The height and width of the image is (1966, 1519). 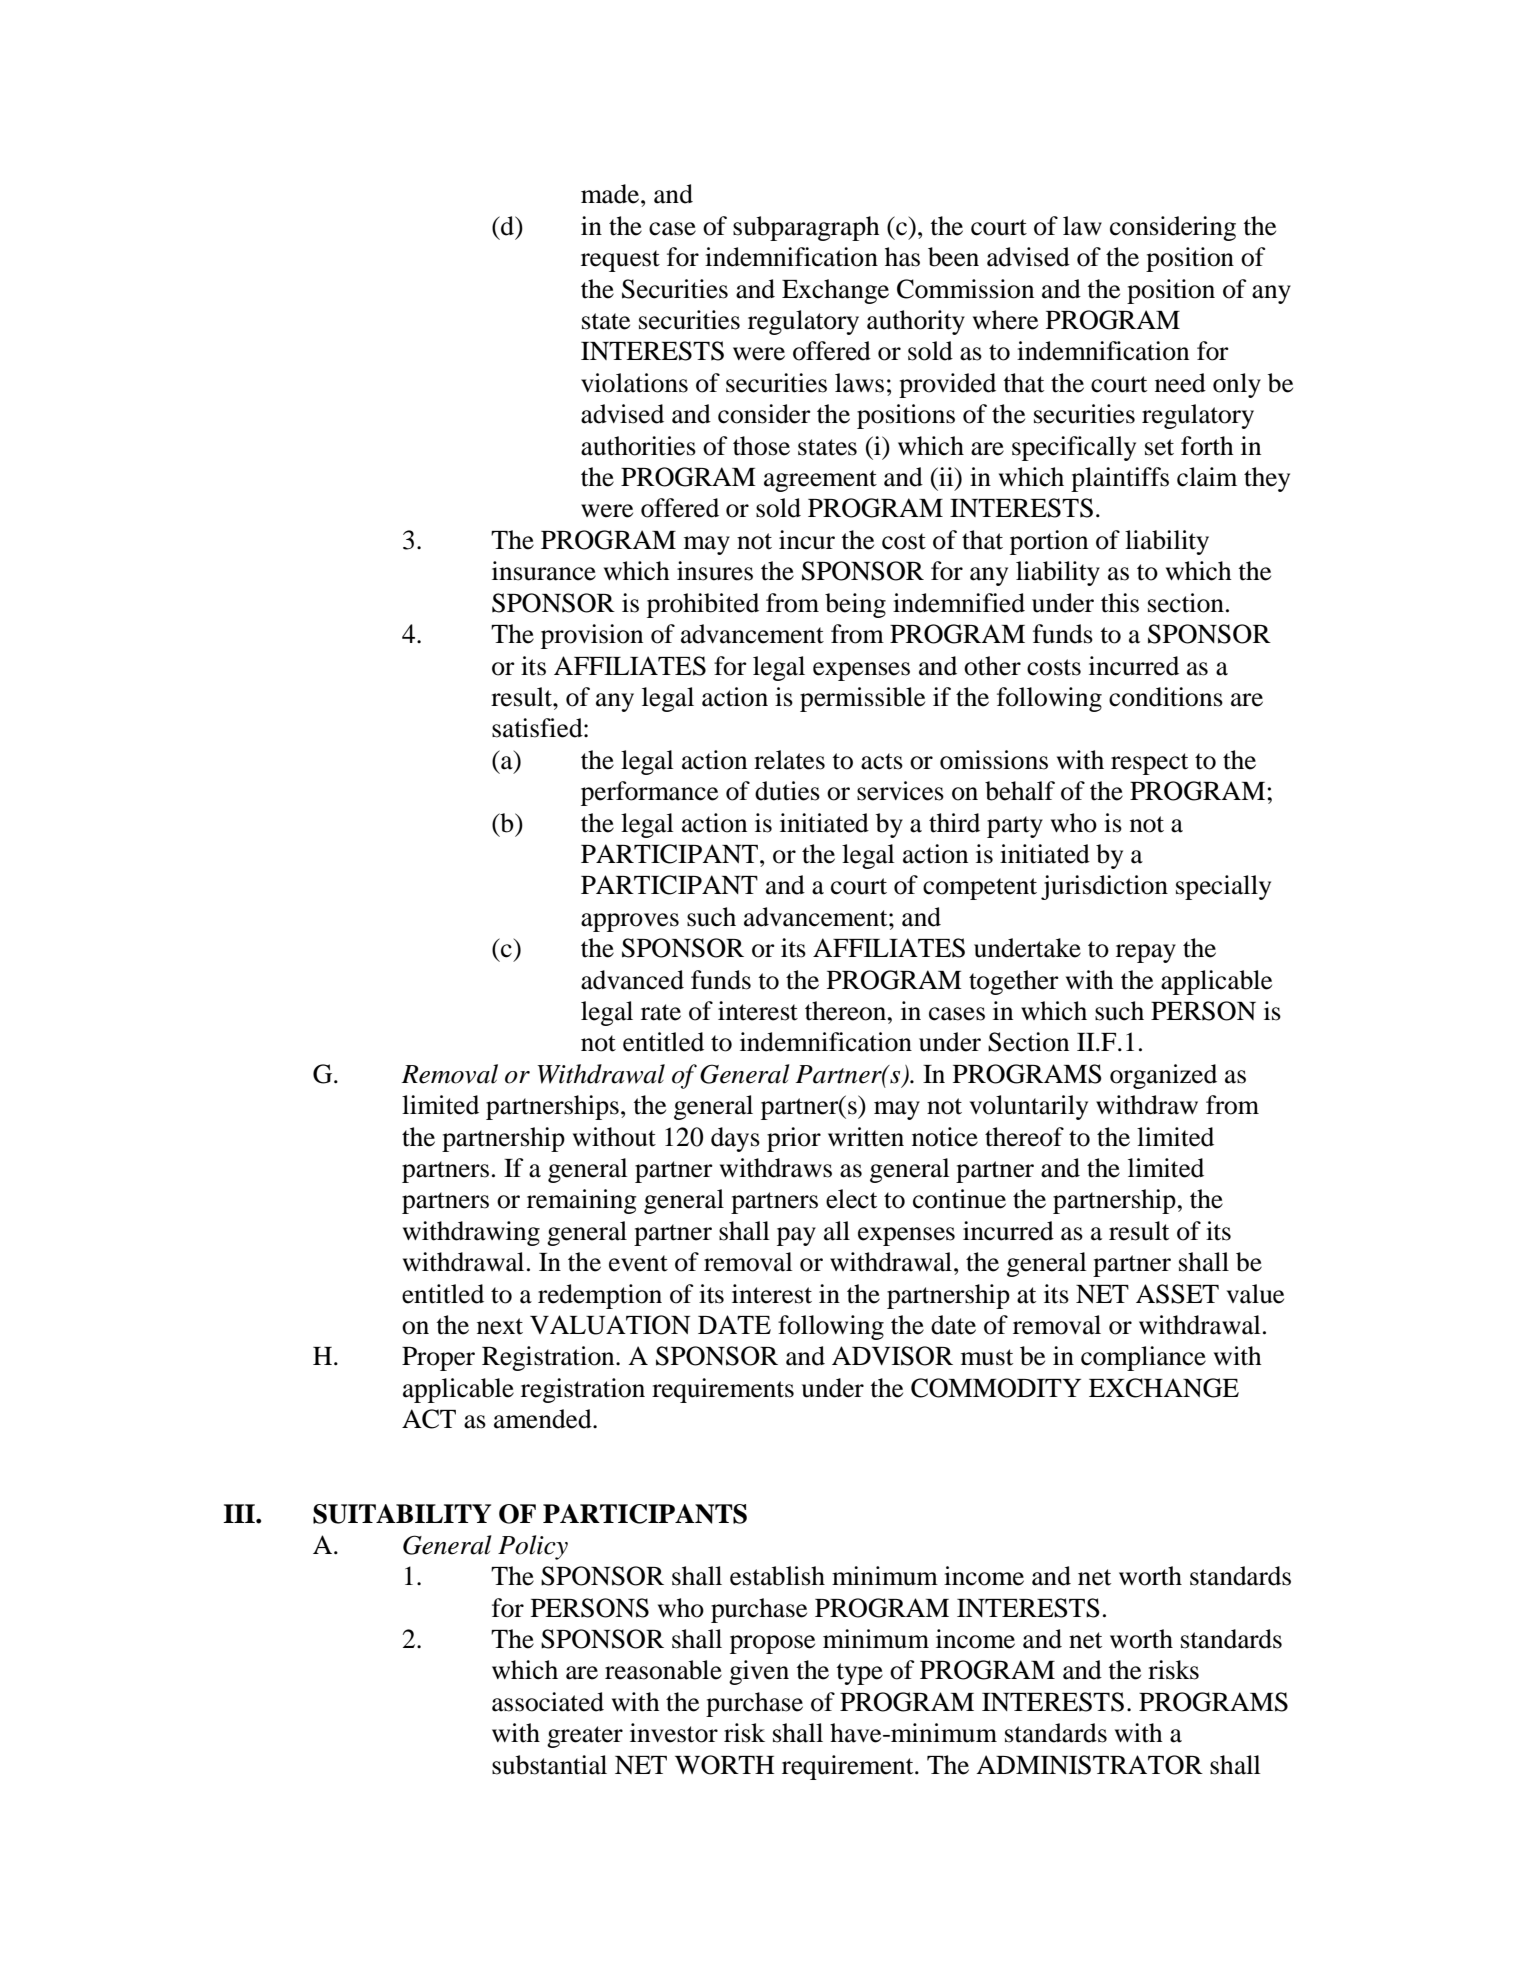 What do you see at coordinates (1005, 320) in the image?
I see `where` at bounding box center [1005, 320].
